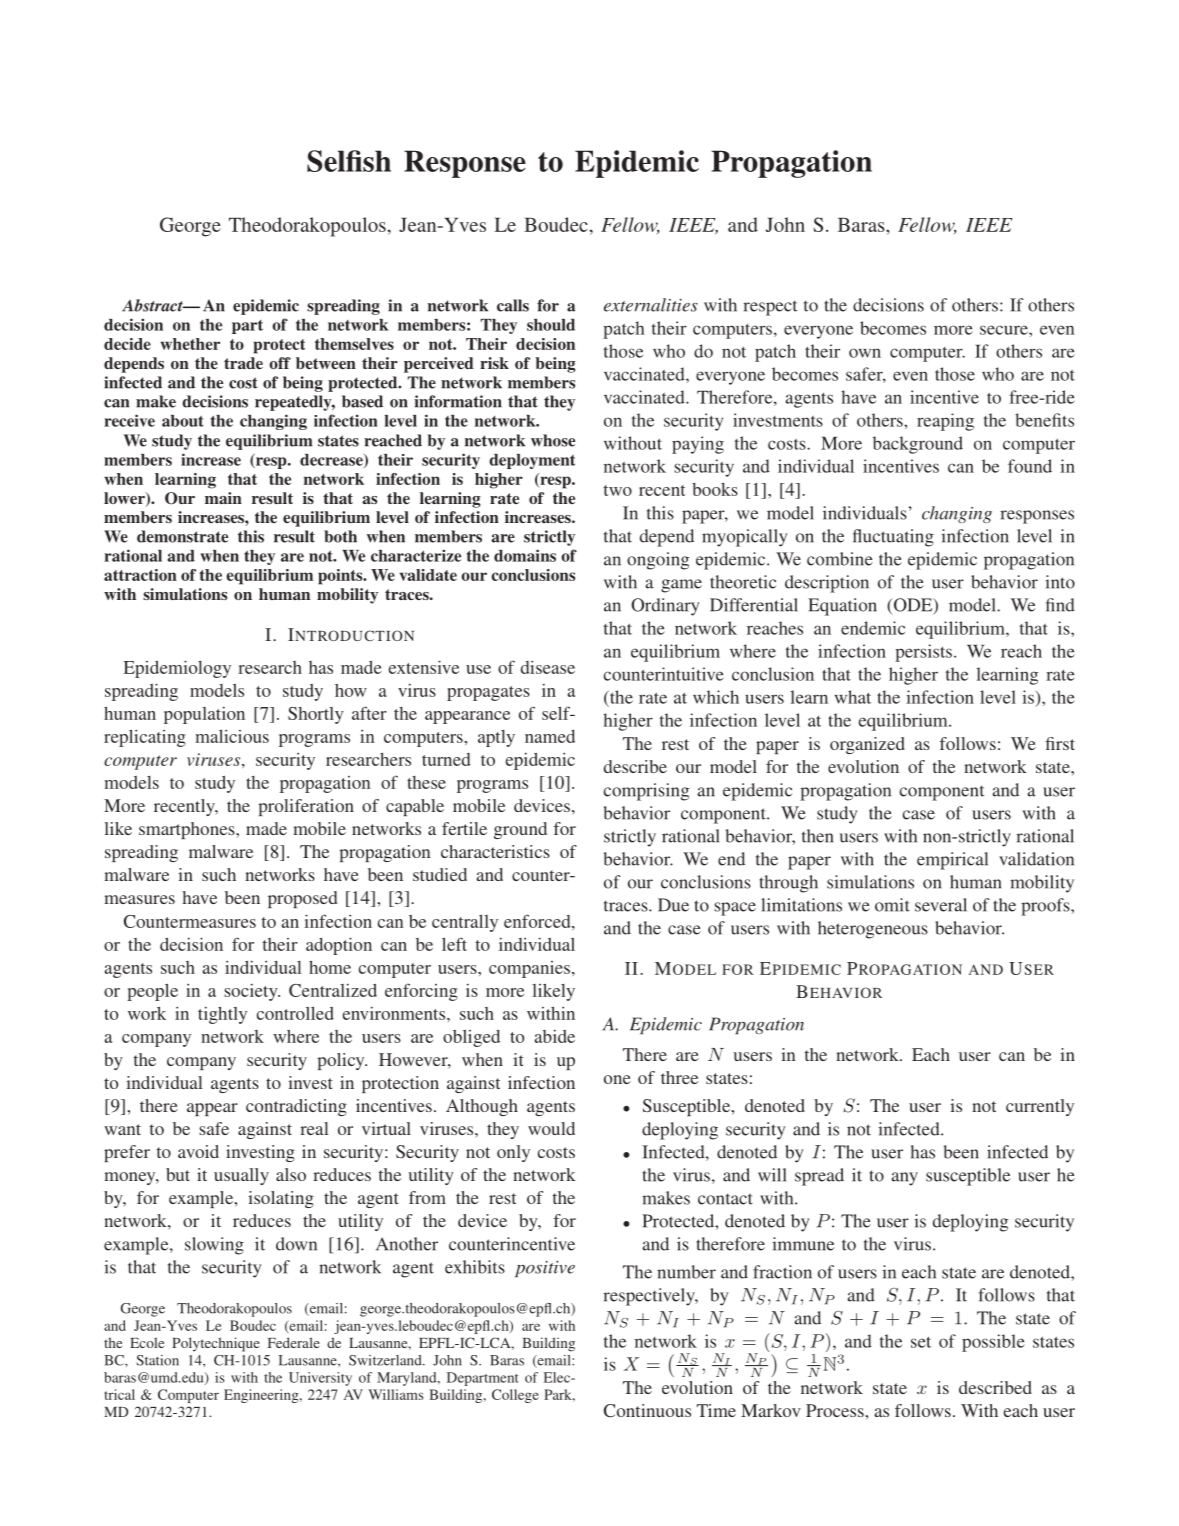 Image resolution: width=1179 pixels, height=1526 pixels. What do you see at coordinates (551, 325) in the document?
I see `should` at bounding box center [551, 325].
